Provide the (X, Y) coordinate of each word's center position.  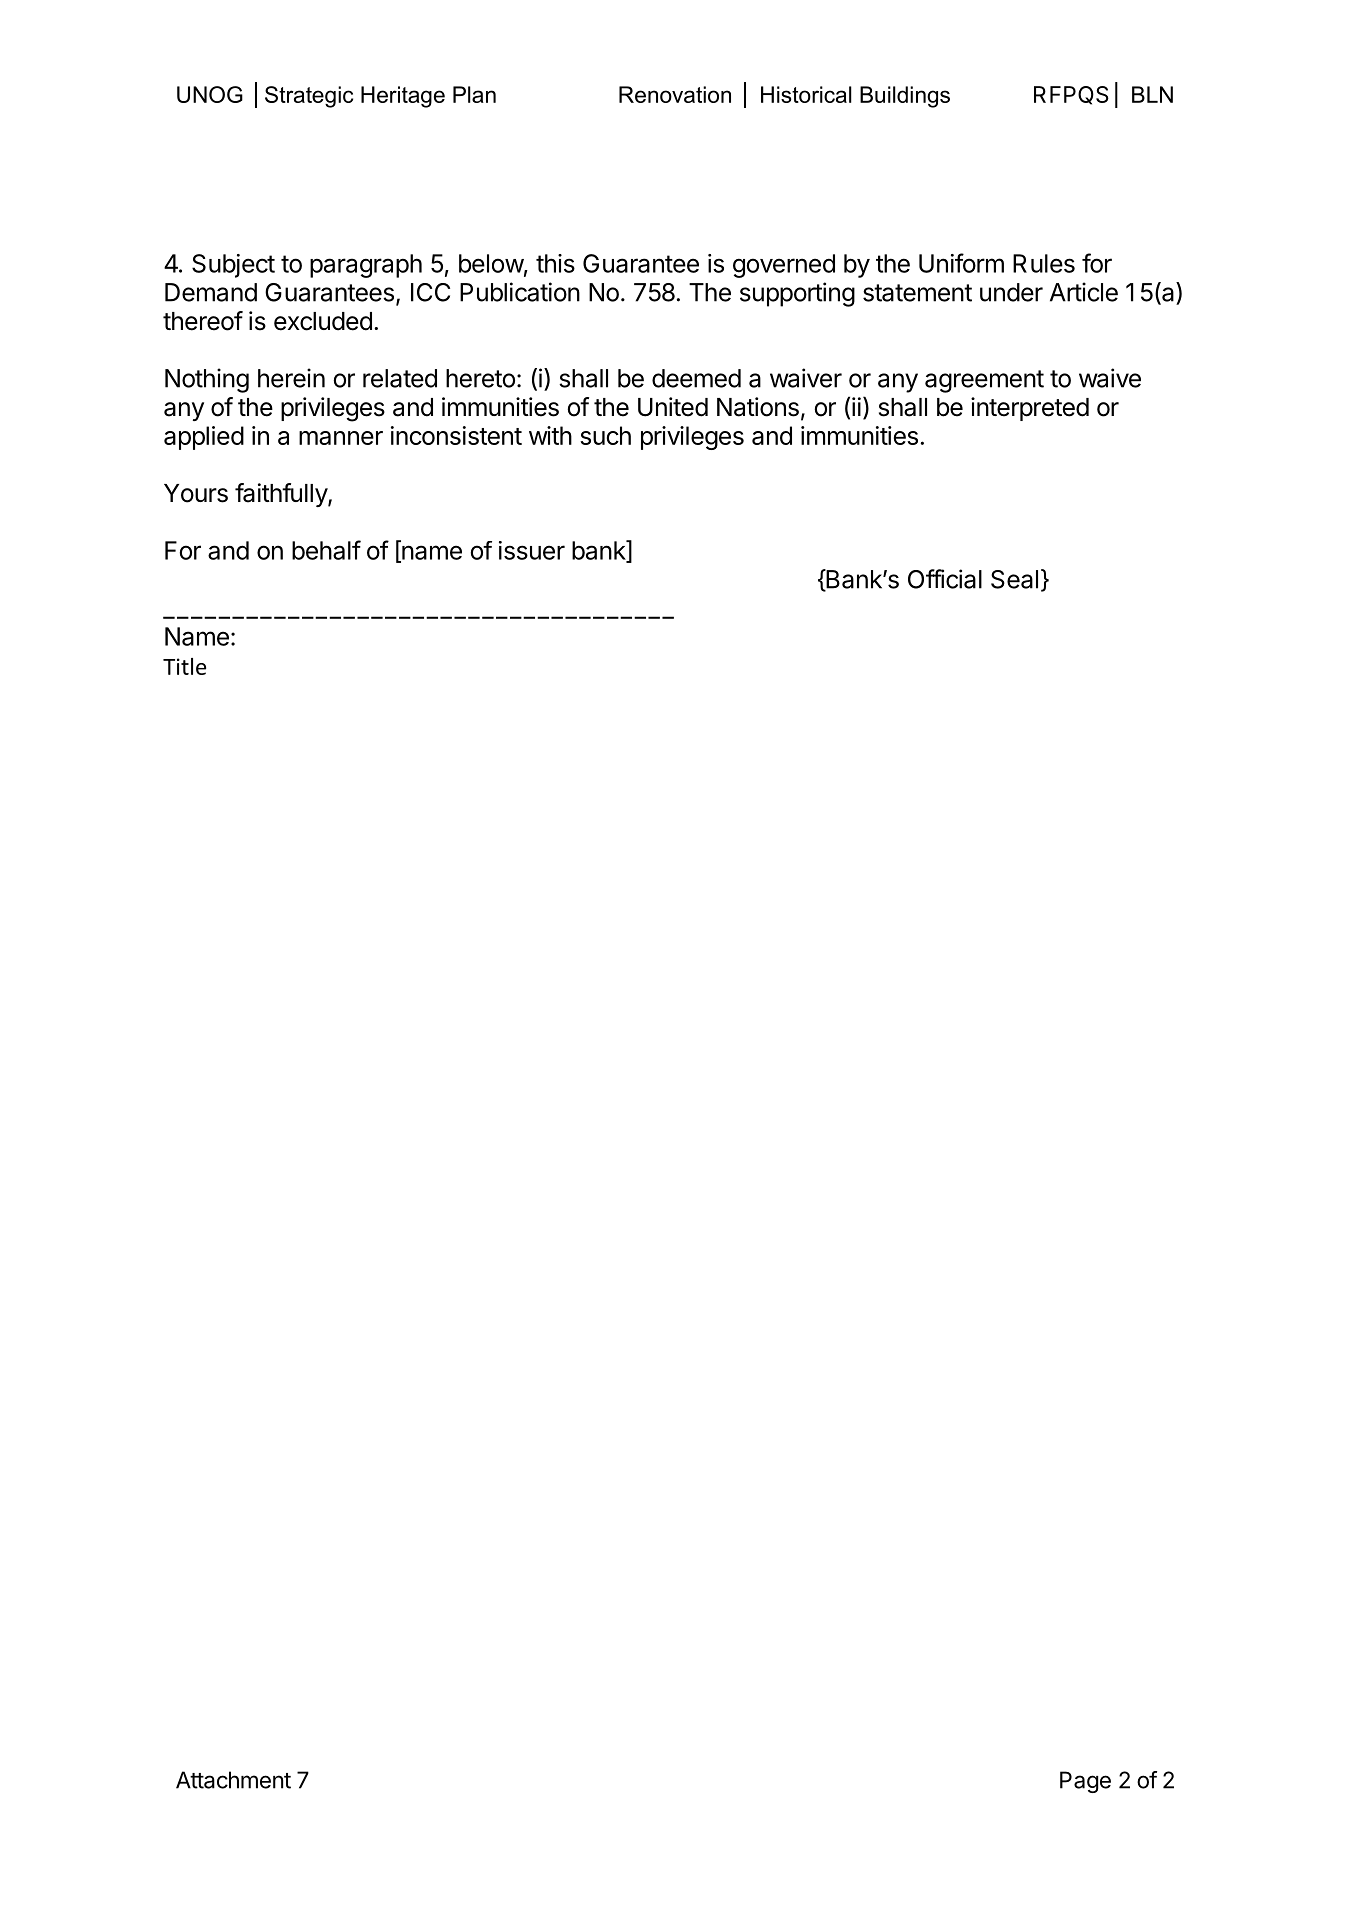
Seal (1014, 579)
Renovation (675, 94)
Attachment (233, 1780)
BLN (1152, 94)
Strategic (309, 97)
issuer (532, 550)
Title (184, 666)
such (605, 435)
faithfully (282, 495)
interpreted (1030, 409)
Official (945, 579)
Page (1085, 1782)
